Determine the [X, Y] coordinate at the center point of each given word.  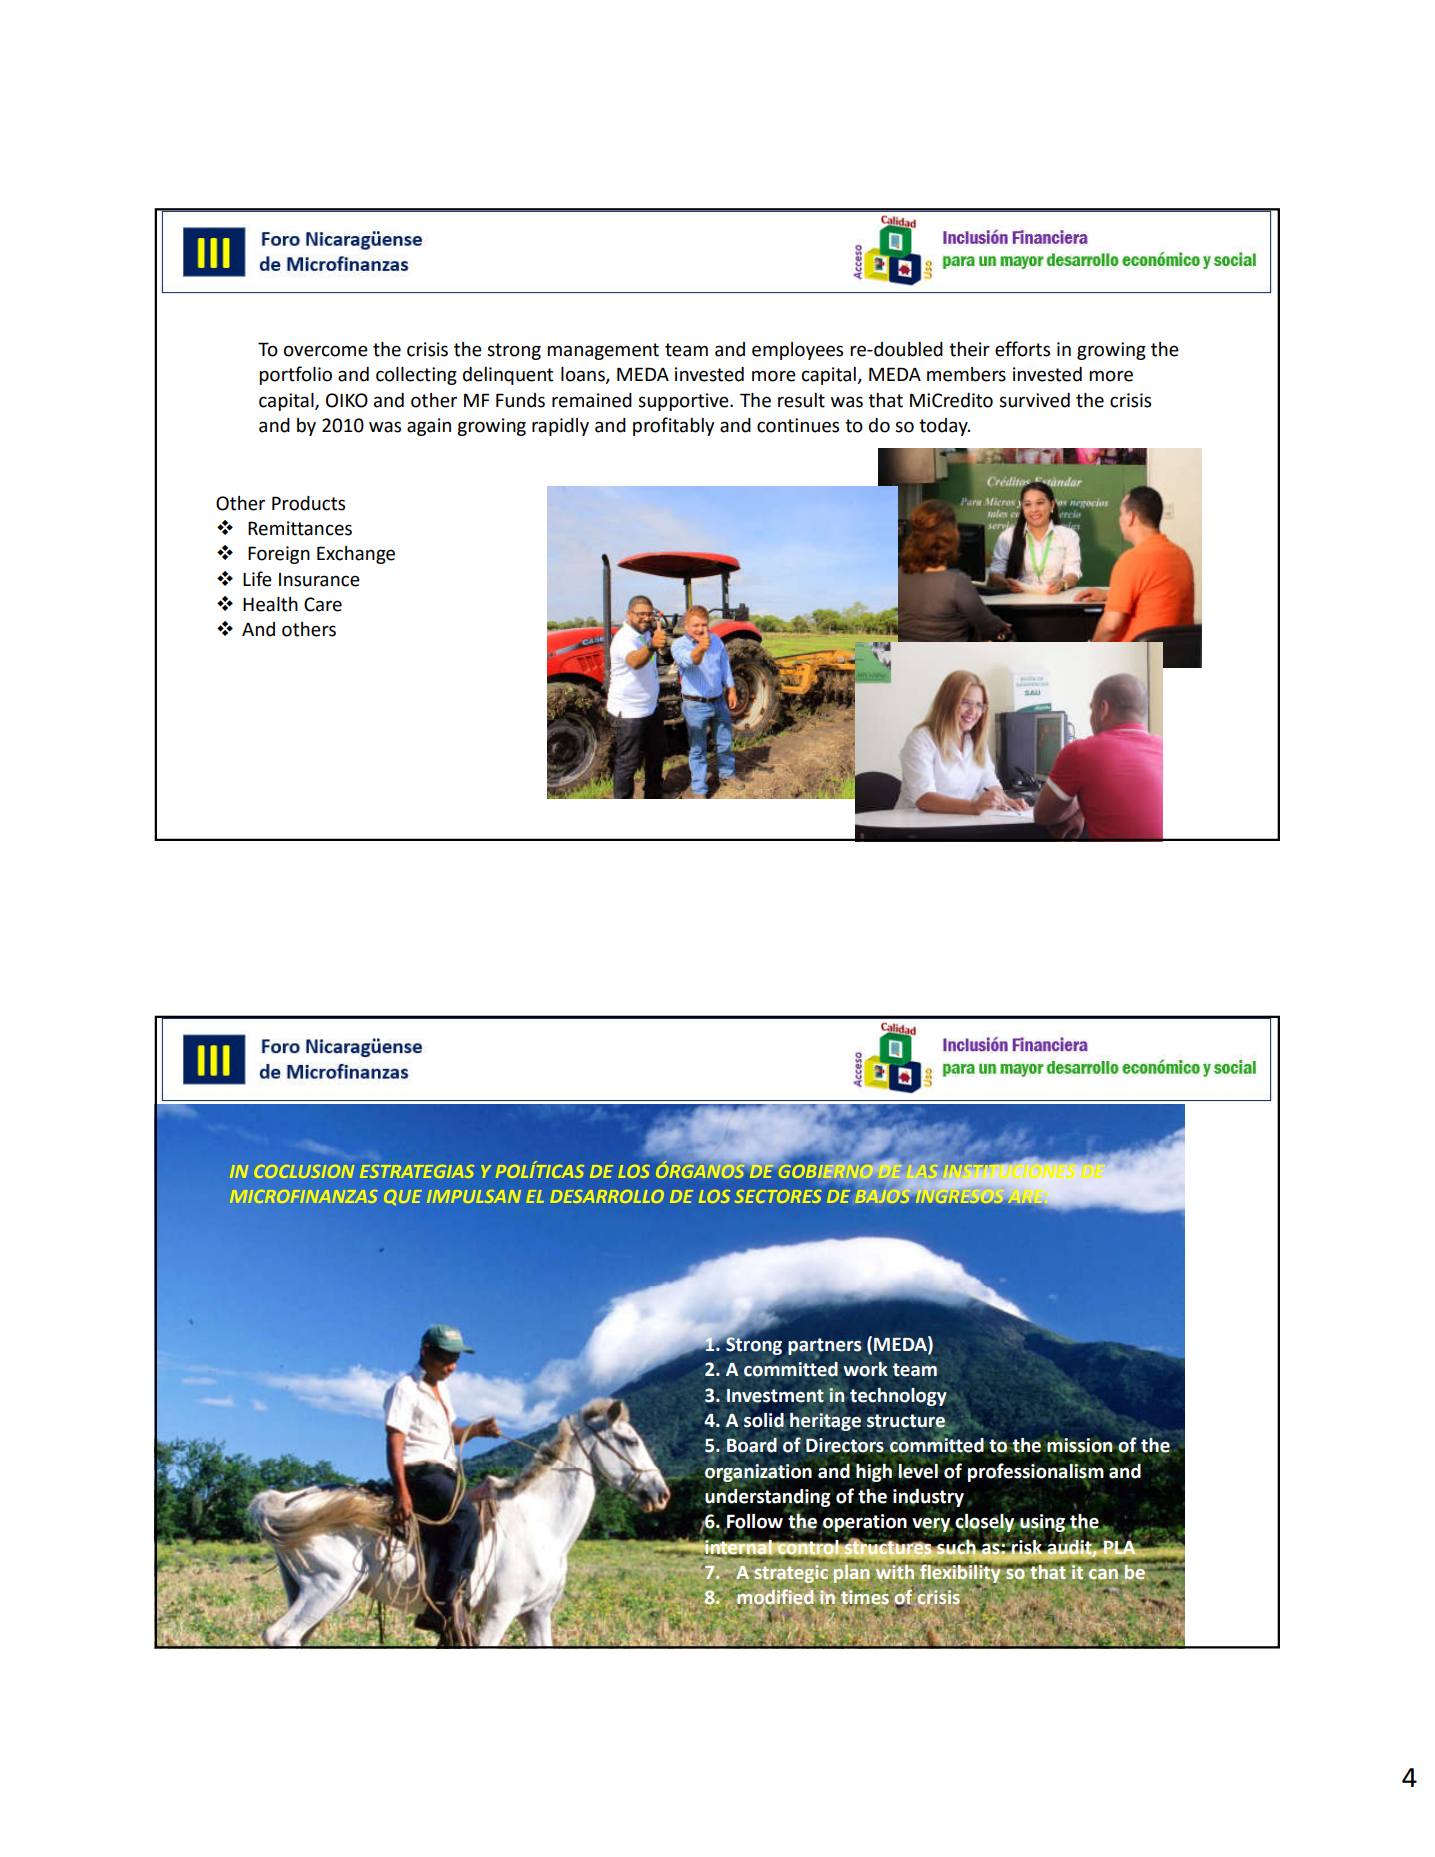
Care [323, 604]
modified [775, 1597]
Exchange [356, 555]
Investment [775, 1396]
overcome [326, 351]
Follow [754, 1522]
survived [1034, 400]
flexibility [961, 1572]
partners [825, 1347]
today [944, 427]
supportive [684, 402]
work [865, 1369]
